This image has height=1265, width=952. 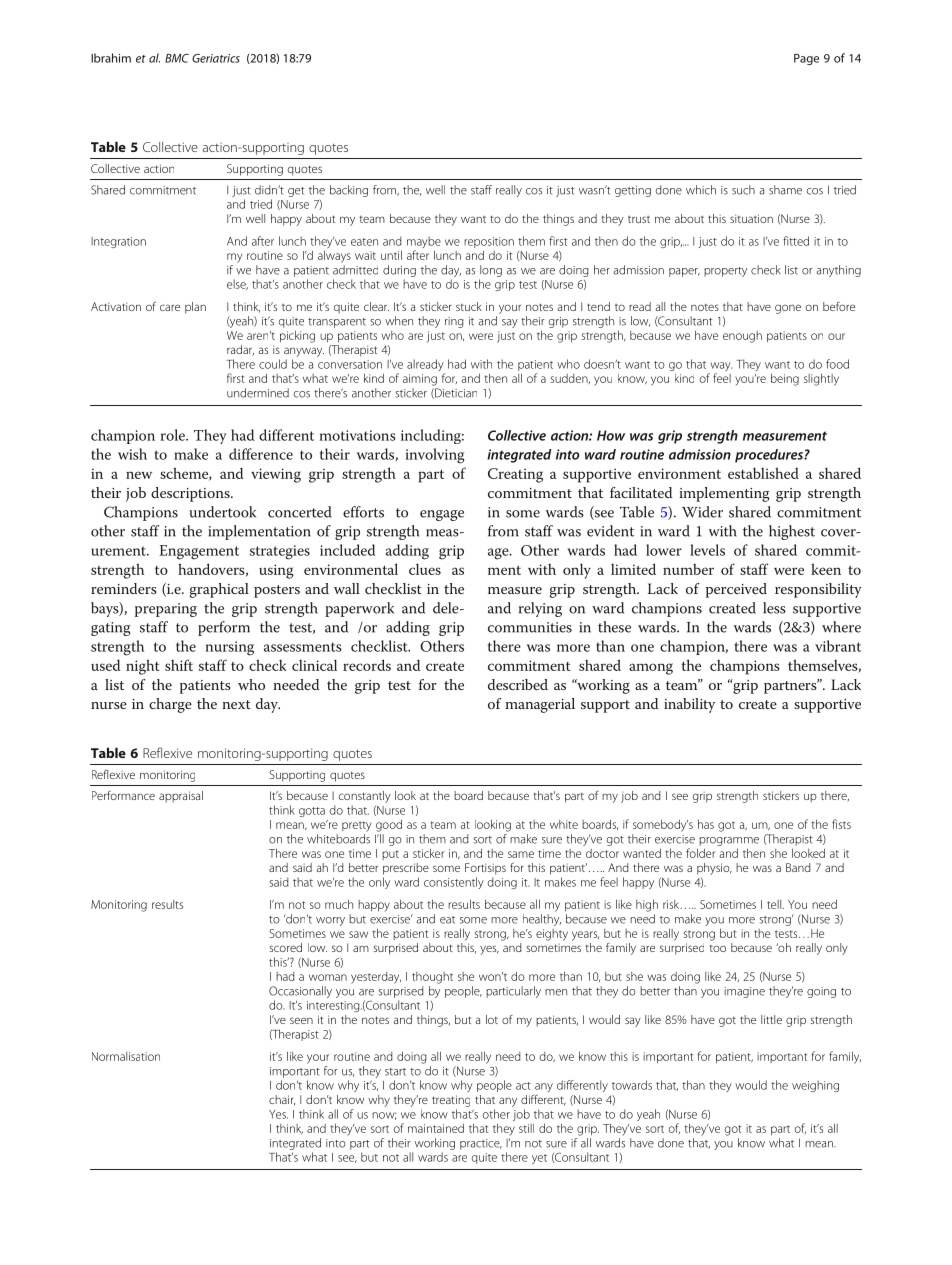 What do you see at coordinates (806, 59) in the image?
I see `Page` at bounding box center [806, 59].
